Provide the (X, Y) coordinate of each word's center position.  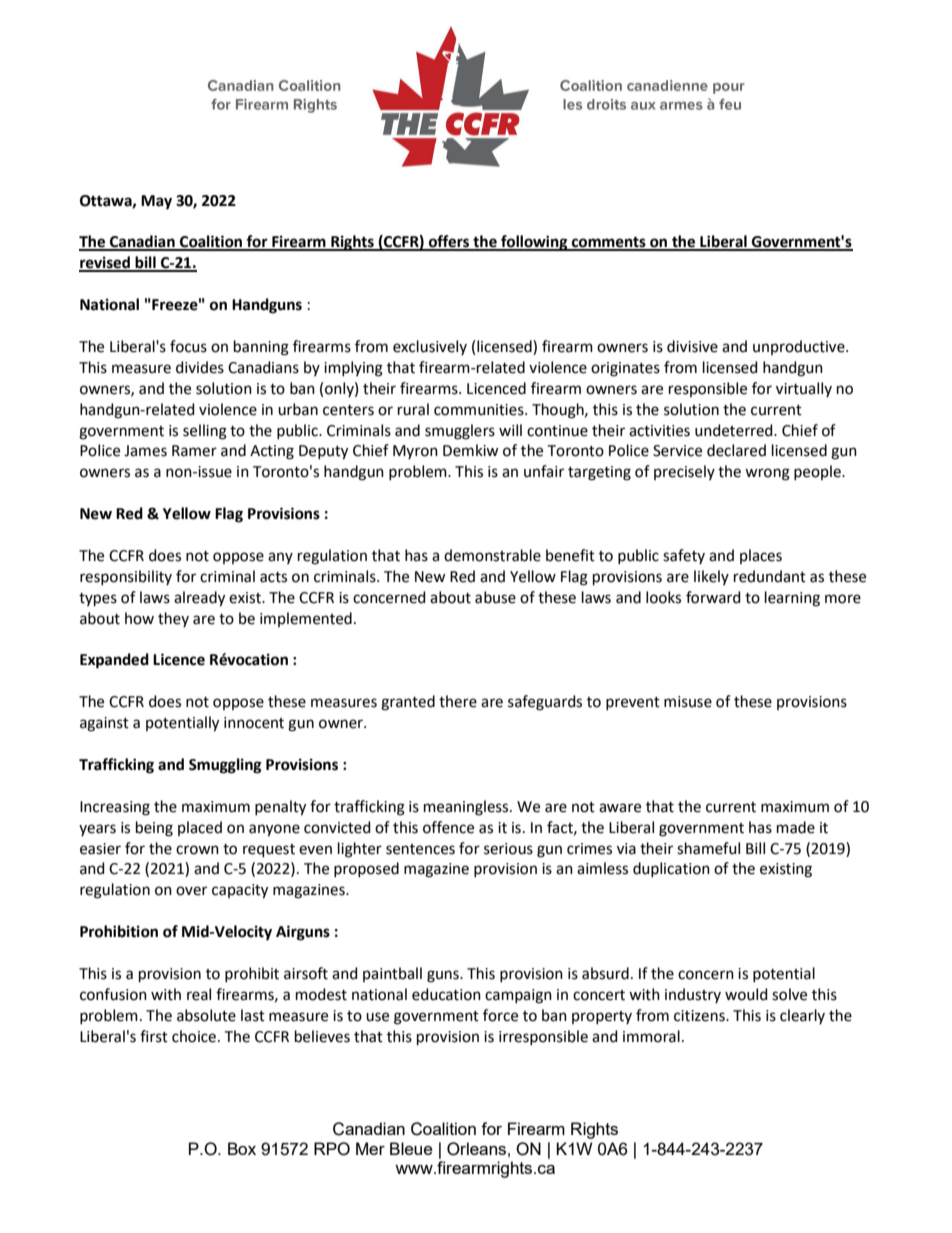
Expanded (114, 661)
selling (205, 432)
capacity (240, 891)
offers (449, 242)
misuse (688, 702)
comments (609, 243)
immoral (651, 1036)
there (458, 701)
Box (242, 1148)
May (156, 202)
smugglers (460, 432)
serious (508, 849)
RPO (332, 1149)
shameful (708, 848)
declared (736, 450)
